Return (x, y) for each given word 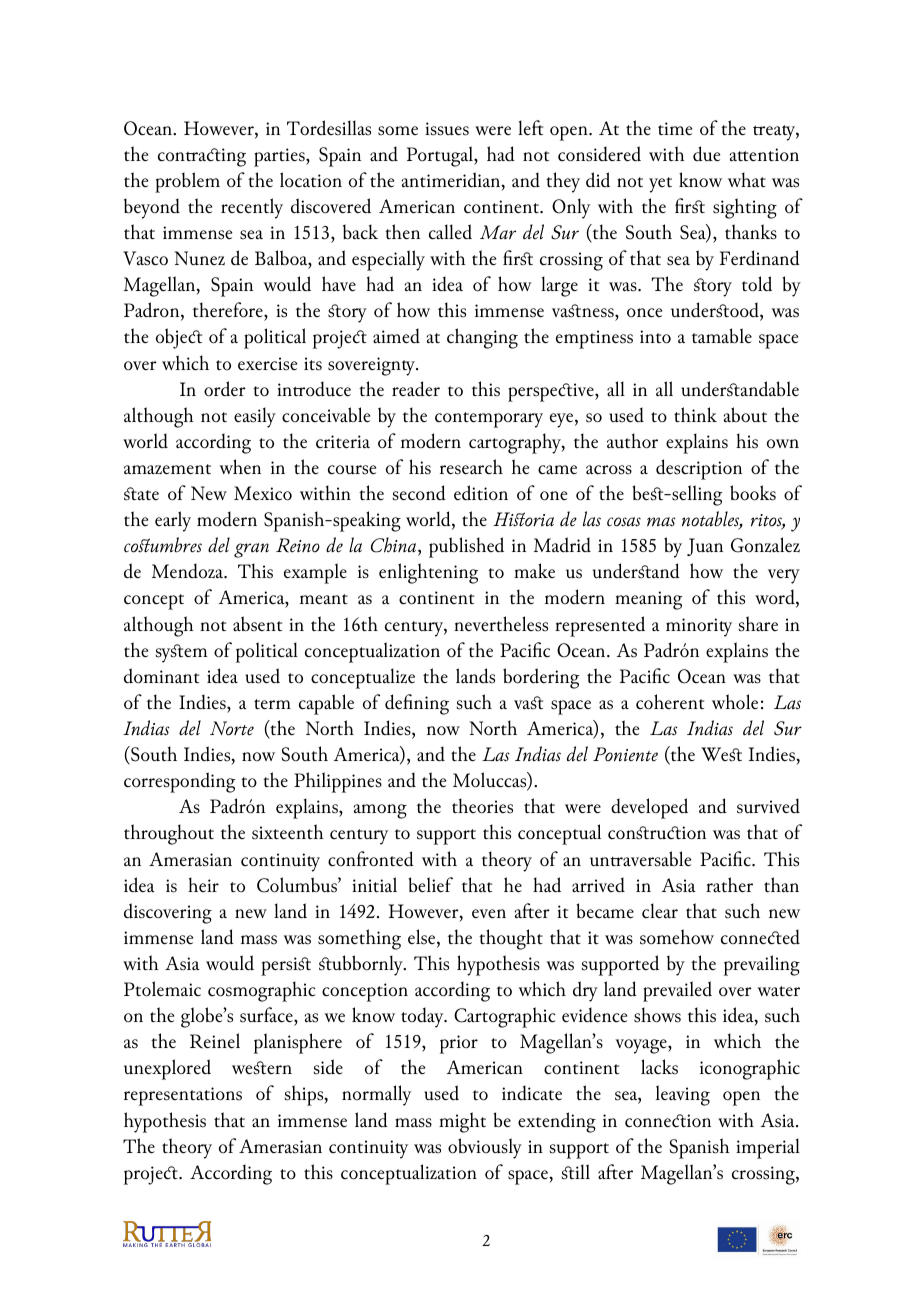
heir (203, 884)
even (489, 913)
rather (729, 884)
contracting (202, 157)
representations (183, 1096)
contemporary (489, 420)
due (706, 153)
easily (255, 417)
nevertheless (501, 624)
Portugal (441, 156)
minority (699, 627)
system (181, 653)
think (695, 414)
